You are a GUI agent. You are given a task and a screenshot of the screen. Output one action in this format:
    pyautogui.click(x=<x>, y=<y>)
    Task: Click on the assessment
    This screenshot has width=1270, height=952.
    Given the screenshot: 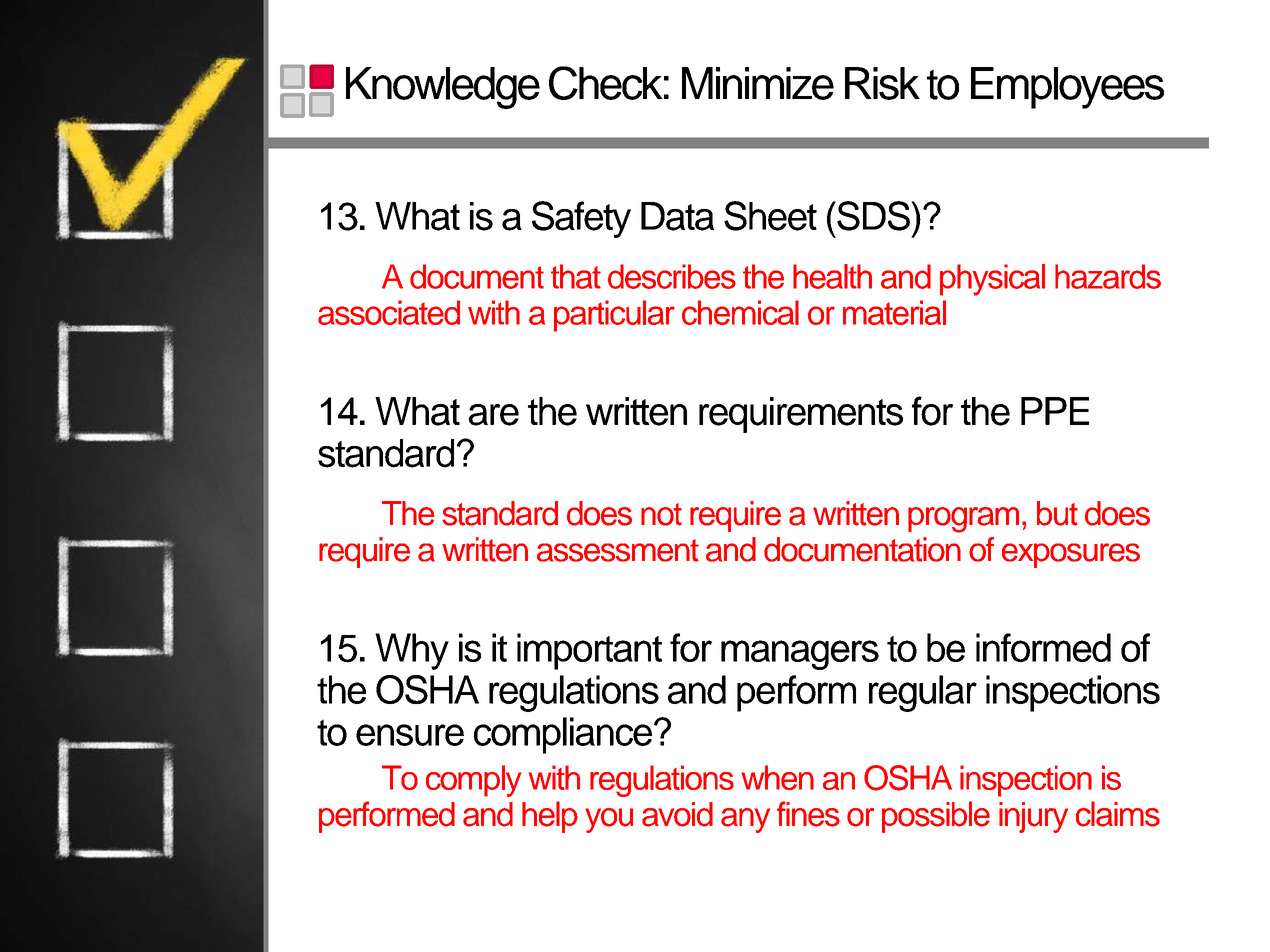 What is the action you would take?
    pyautogui.click(x=618, y=550)
